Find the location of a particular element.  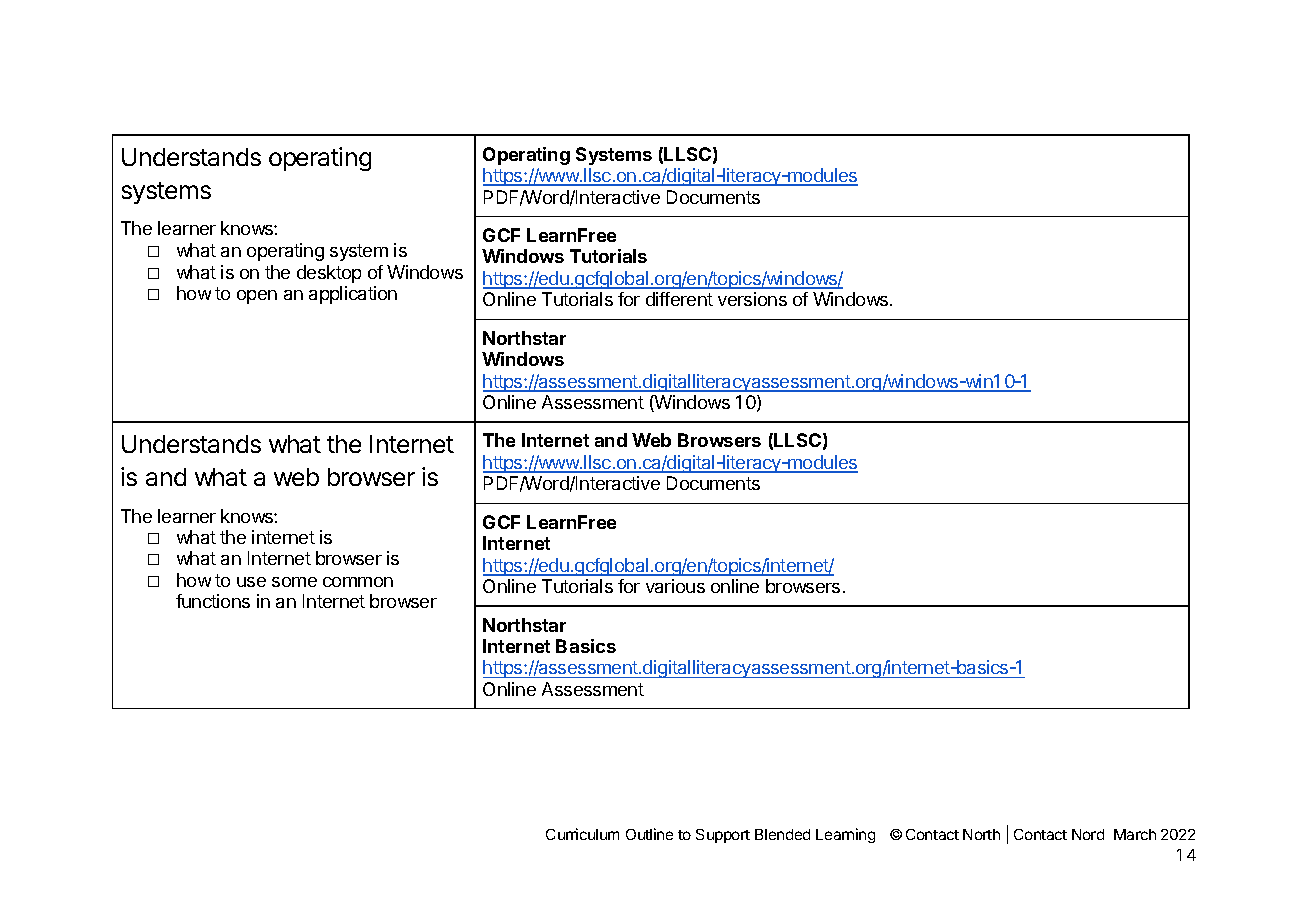

various is located at coordinates (675, 586).
